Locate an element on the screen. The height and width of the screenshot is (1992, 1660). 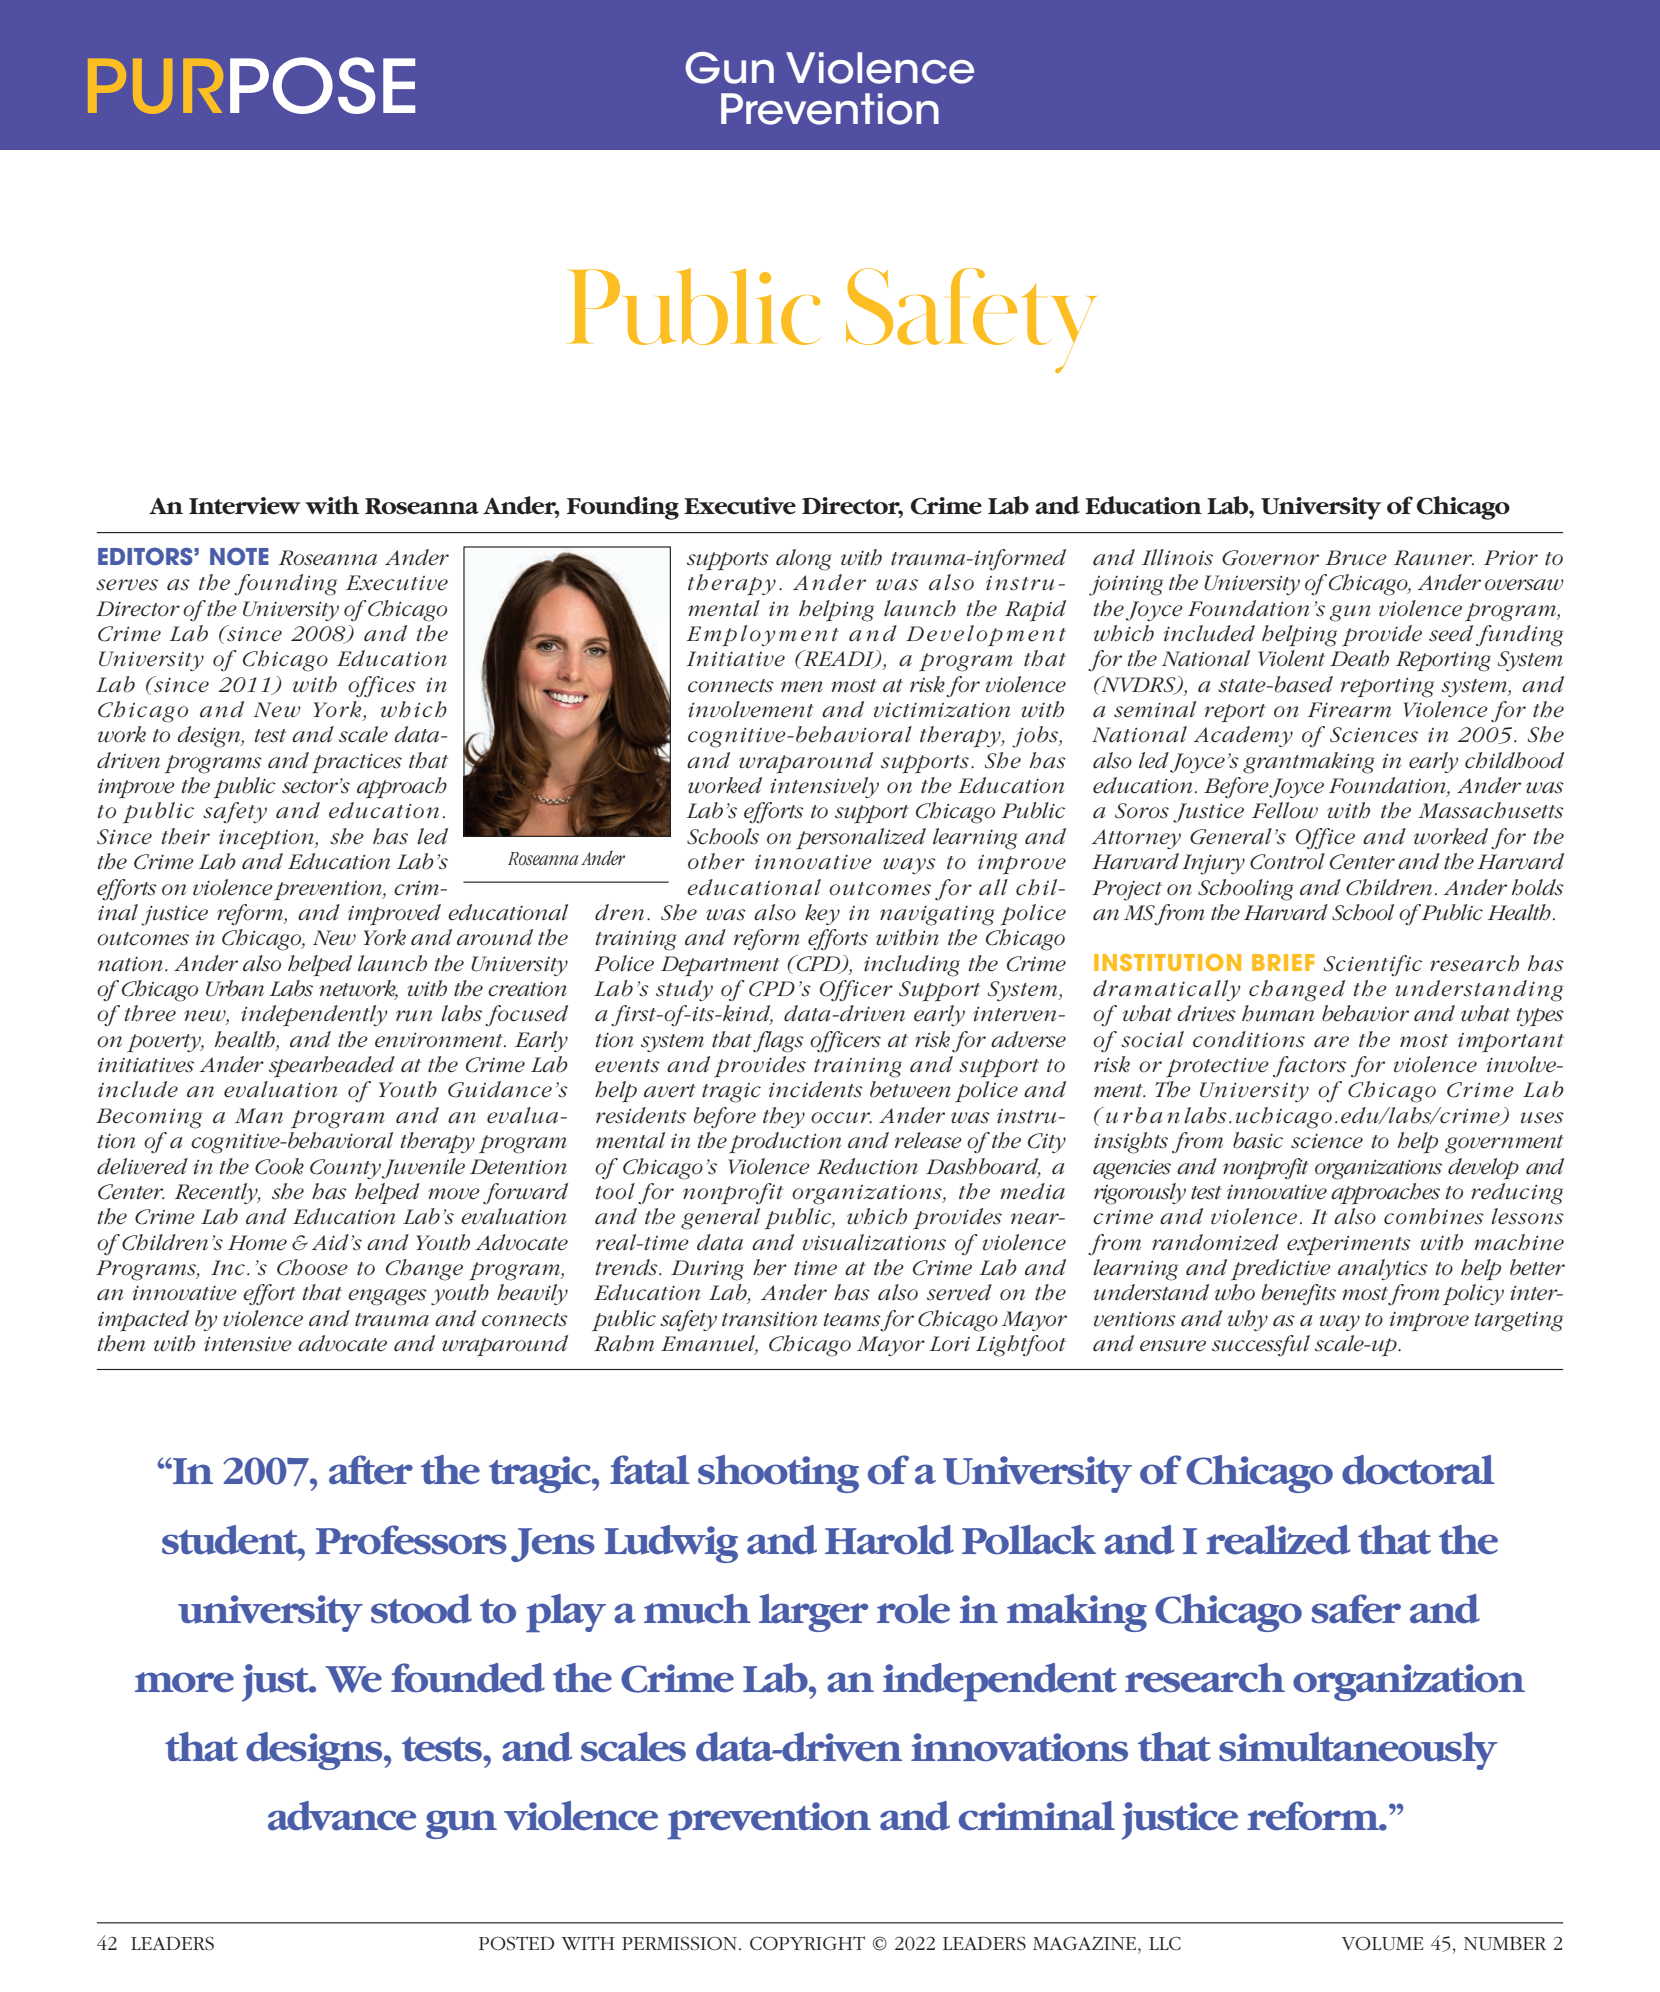
advance is located at coordinates (342, 1816).
